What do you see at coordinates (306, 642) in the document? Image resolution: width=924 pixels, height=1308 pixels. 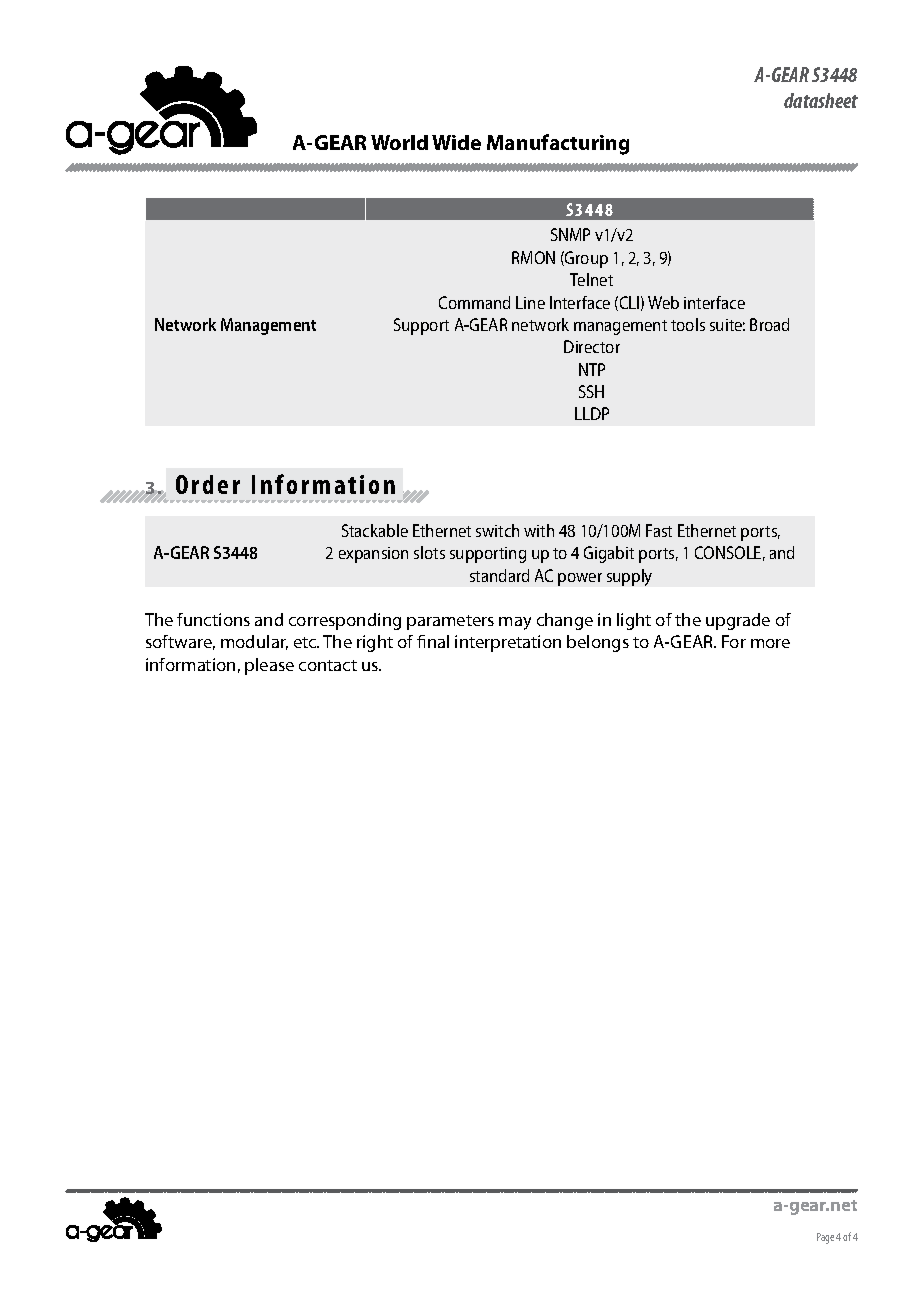 I see `etc` at bounding box center [306, 642].
